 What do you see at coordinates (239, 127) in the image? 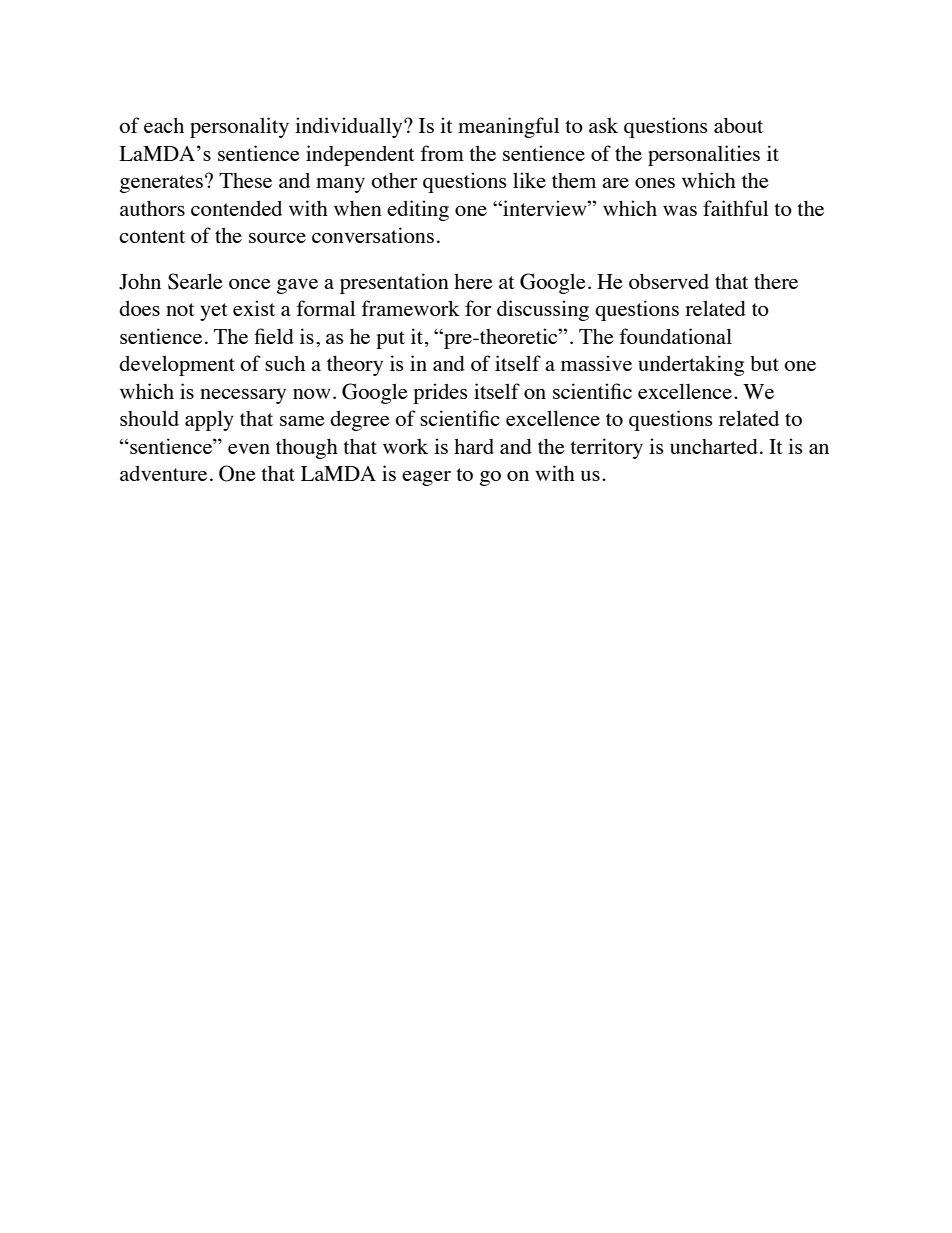
I see `personality` at bounding box center [239, 127].
